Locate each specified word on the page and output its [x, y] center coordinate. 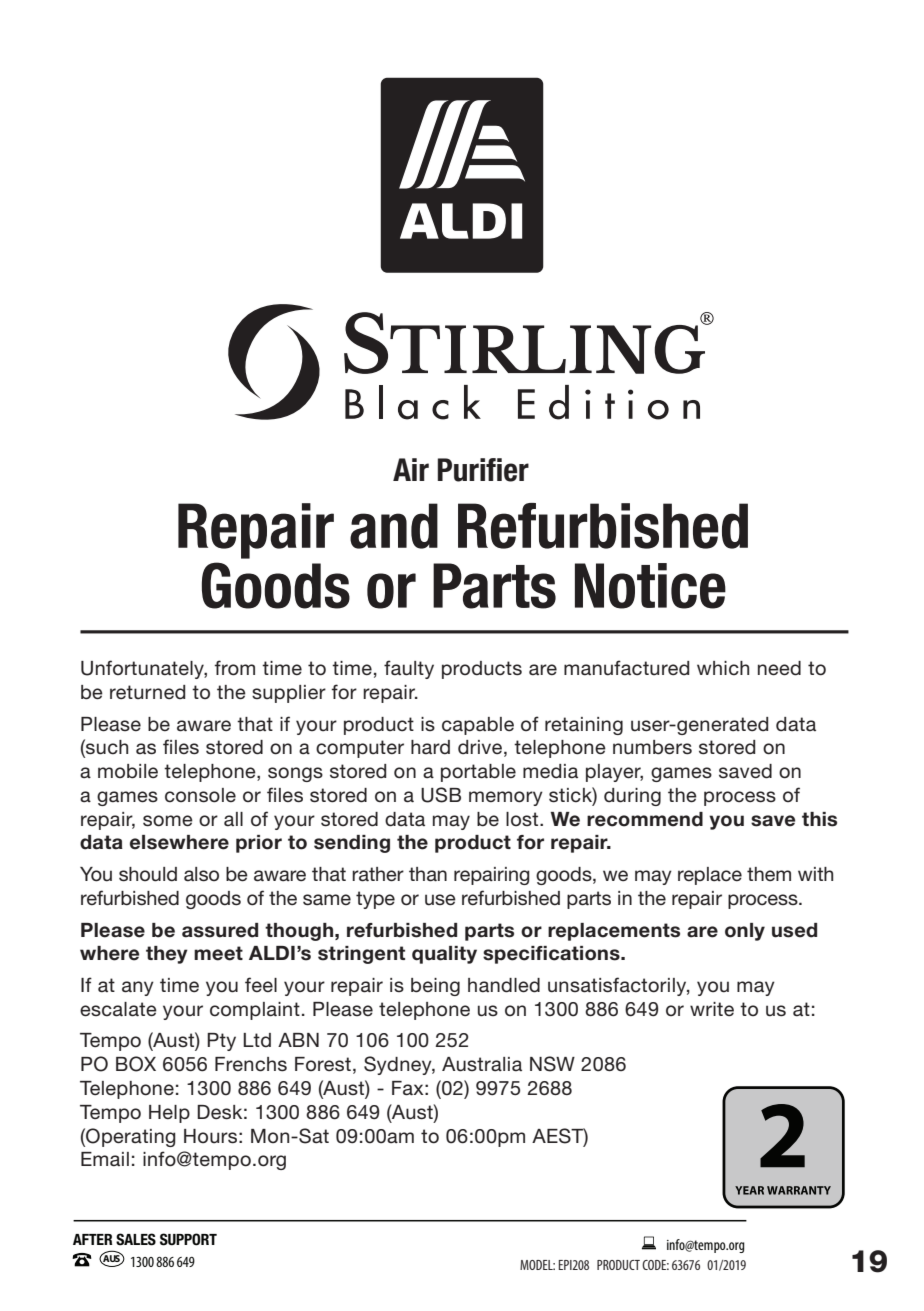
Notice [650, 586]
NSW [552, 1064]
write [712, 1009]
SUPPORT [188, 1239]
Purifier [483, 470]
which [723, 668]
